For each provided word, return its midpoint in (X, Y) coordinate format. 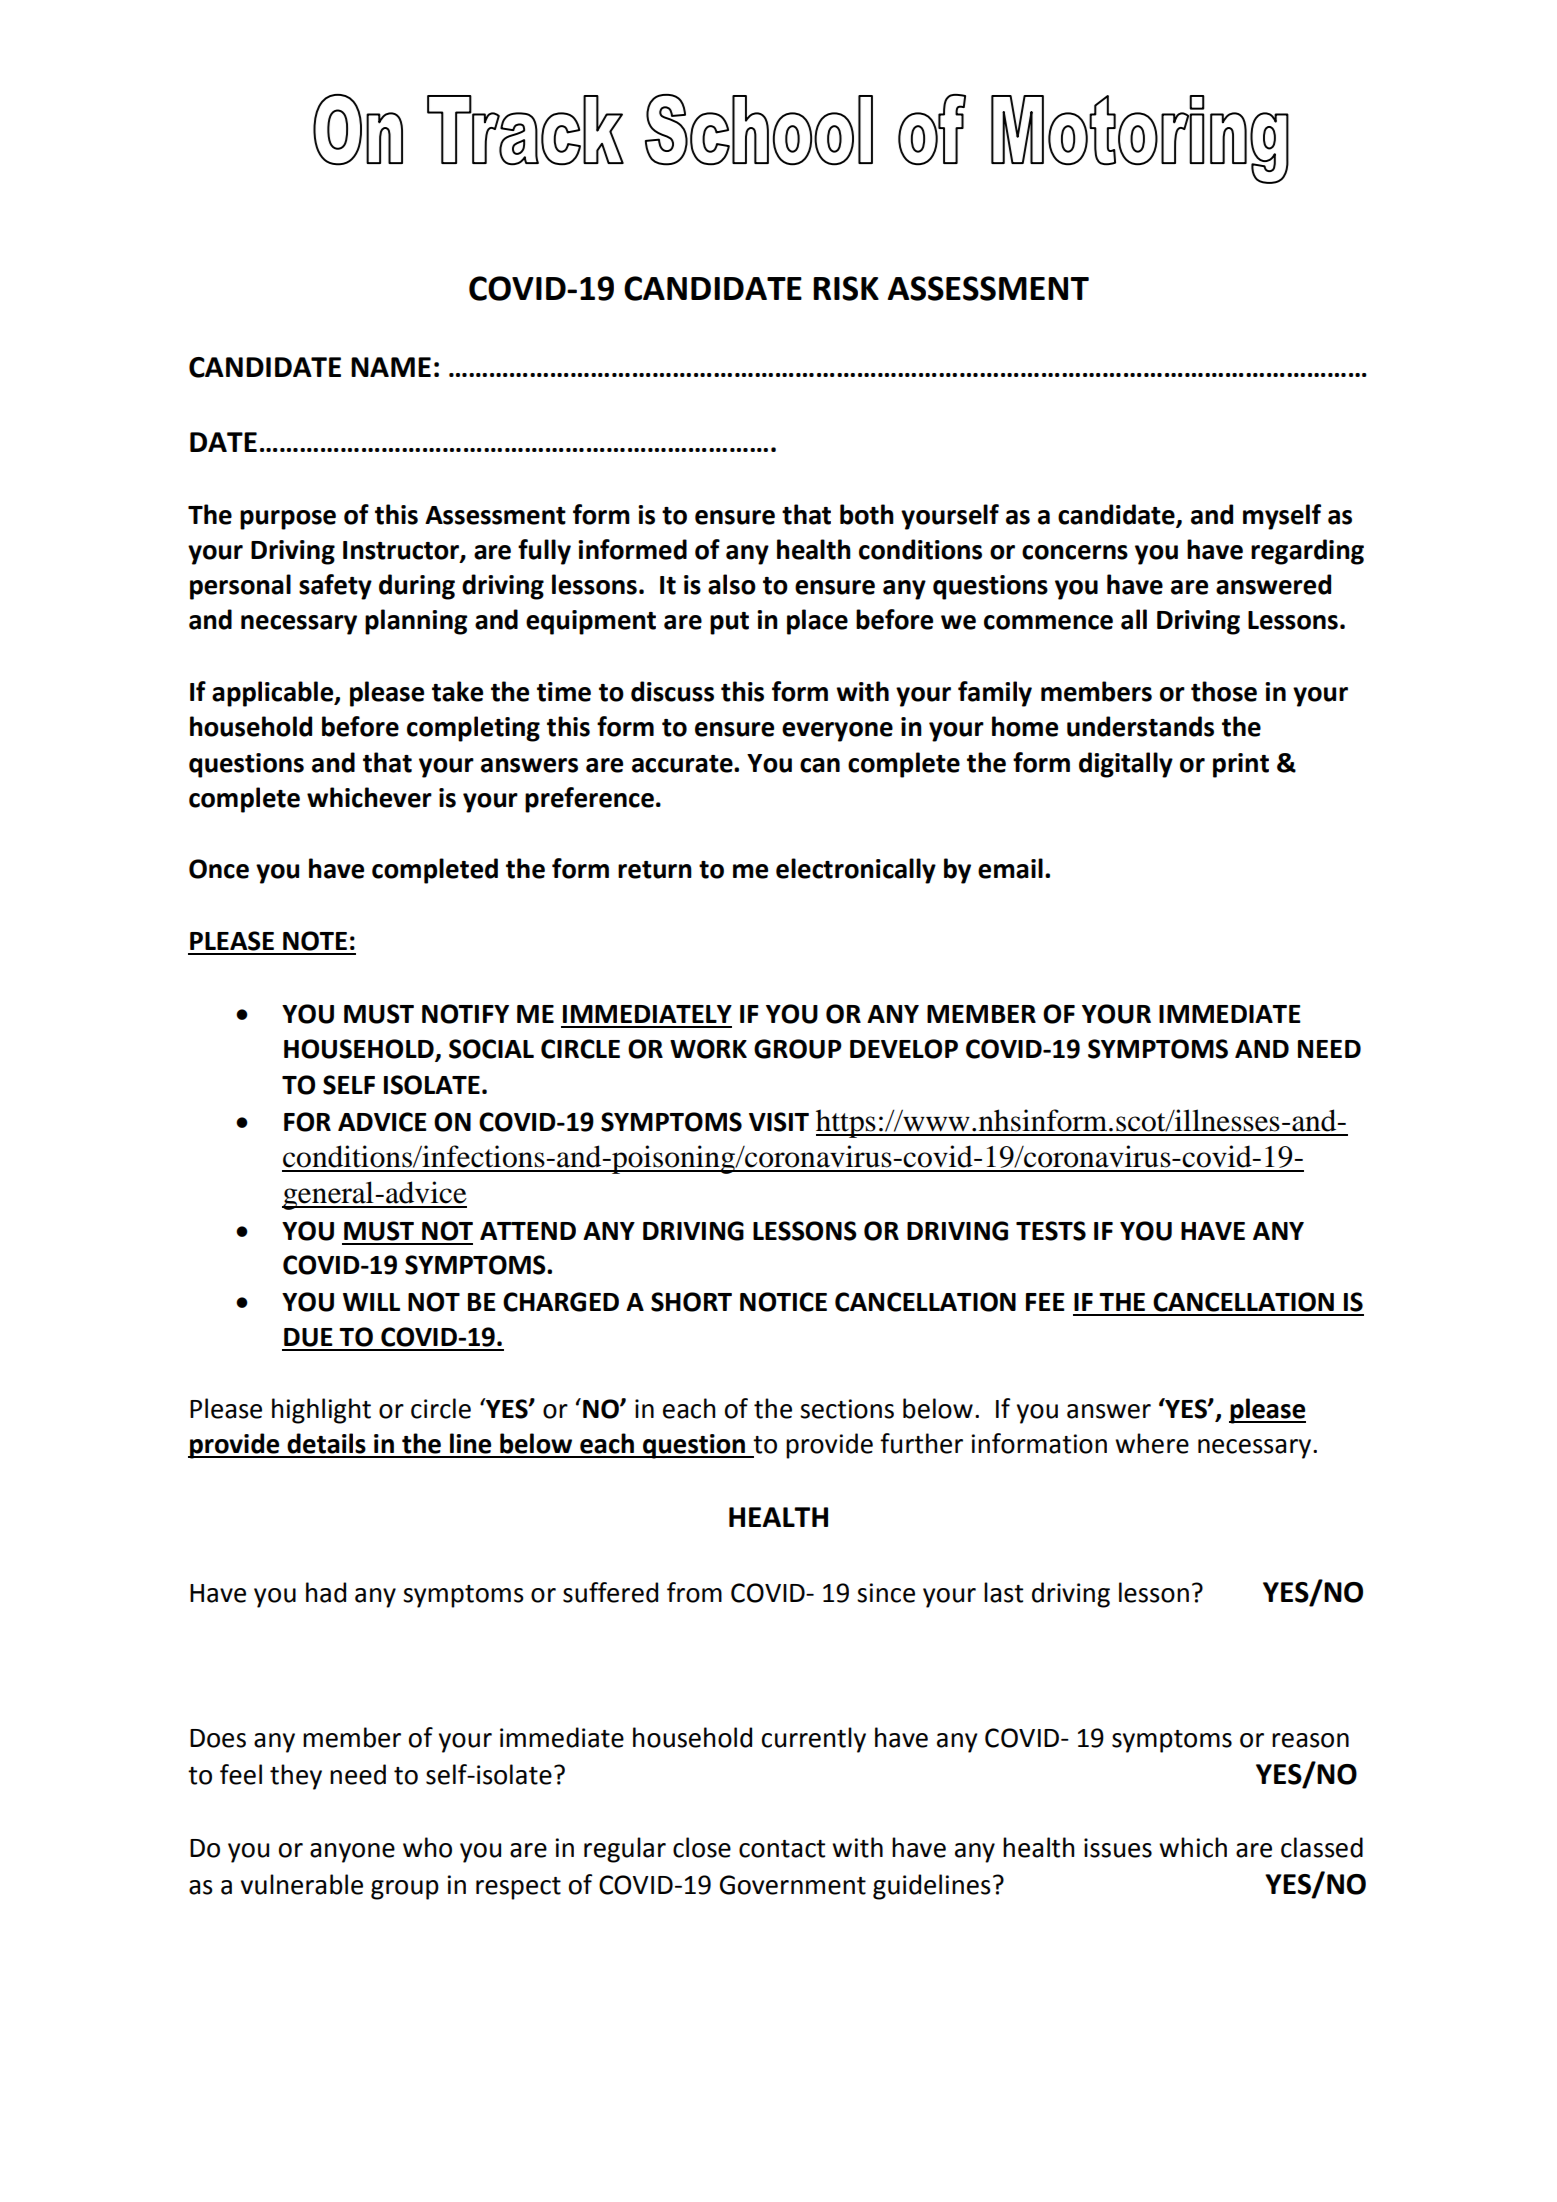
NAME (391, 367)
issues (1118, 1848)
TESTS (1051, 1231)
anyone (352, 1853)
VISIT (779, 1122)
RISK (846, 288)
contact (782, 1849)
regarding (1307, 552)
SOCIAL (491, 1049)
